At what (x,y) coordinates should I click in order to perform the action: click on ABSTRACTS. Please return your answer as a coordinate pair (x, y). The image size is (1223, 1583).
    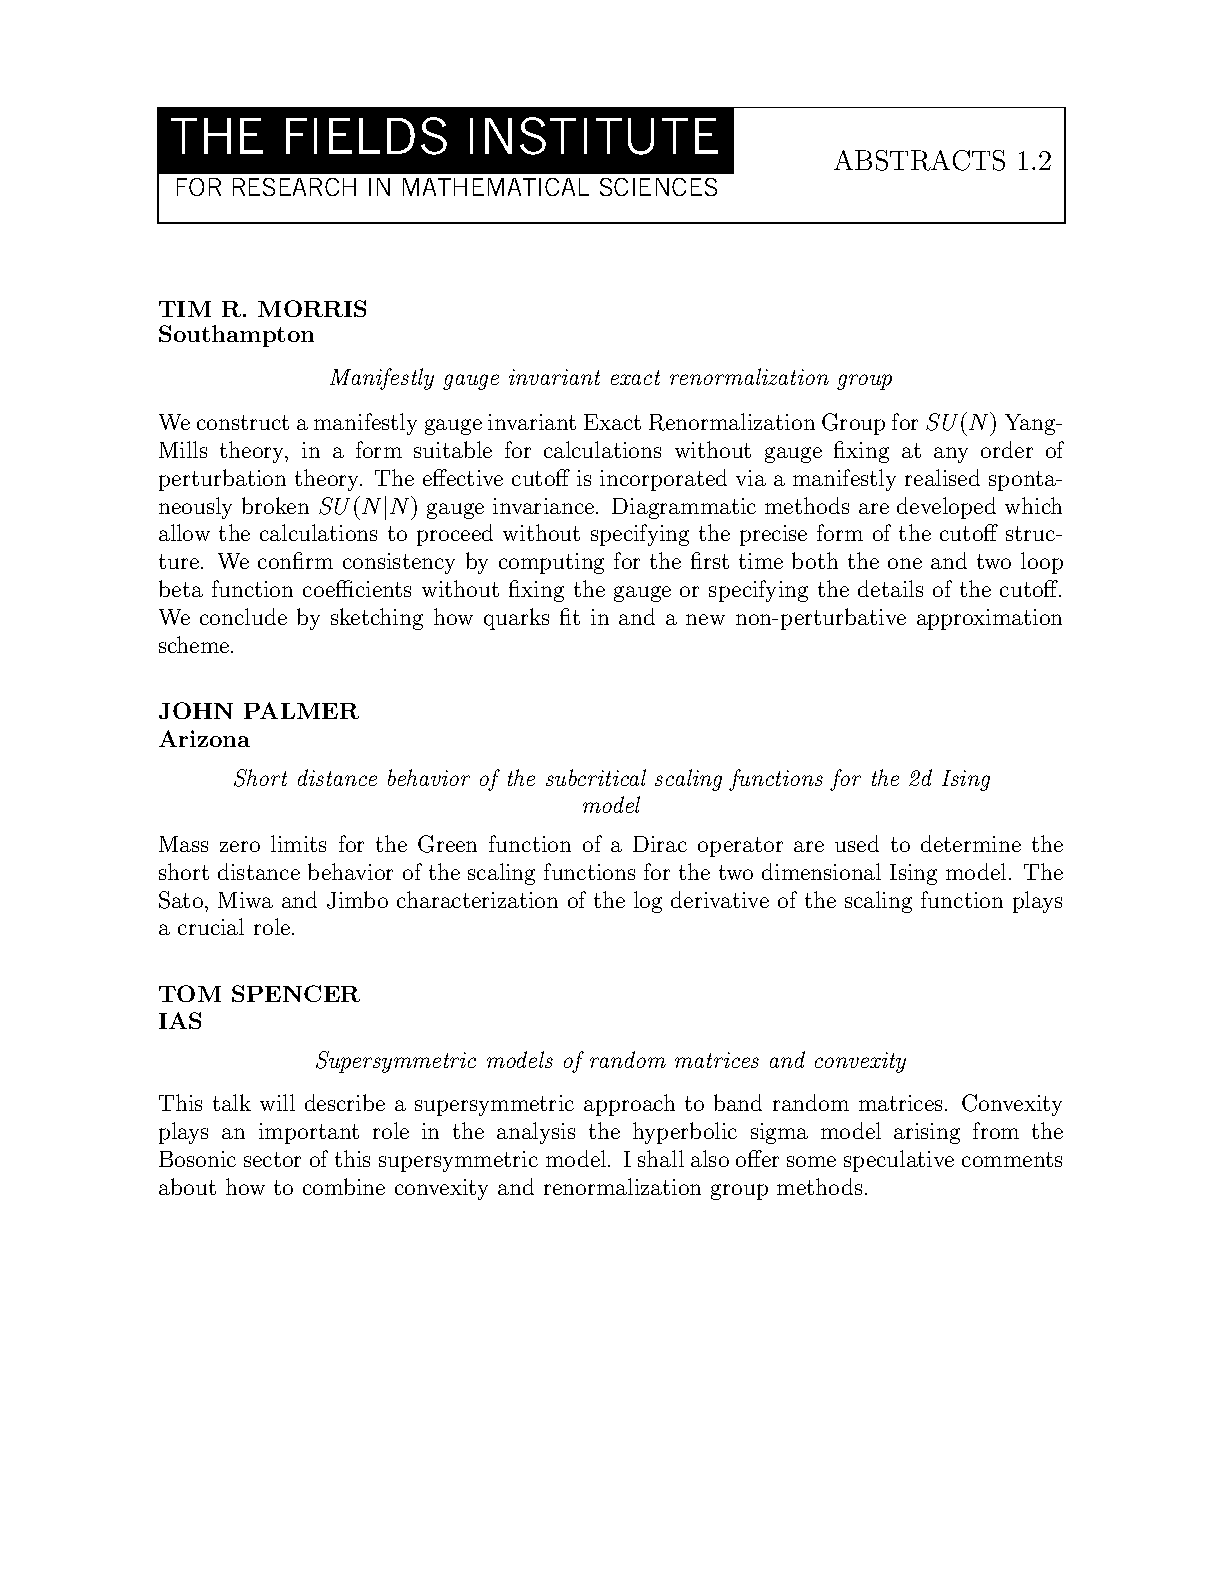
    Looking at the image, I should click on (919, 160).
